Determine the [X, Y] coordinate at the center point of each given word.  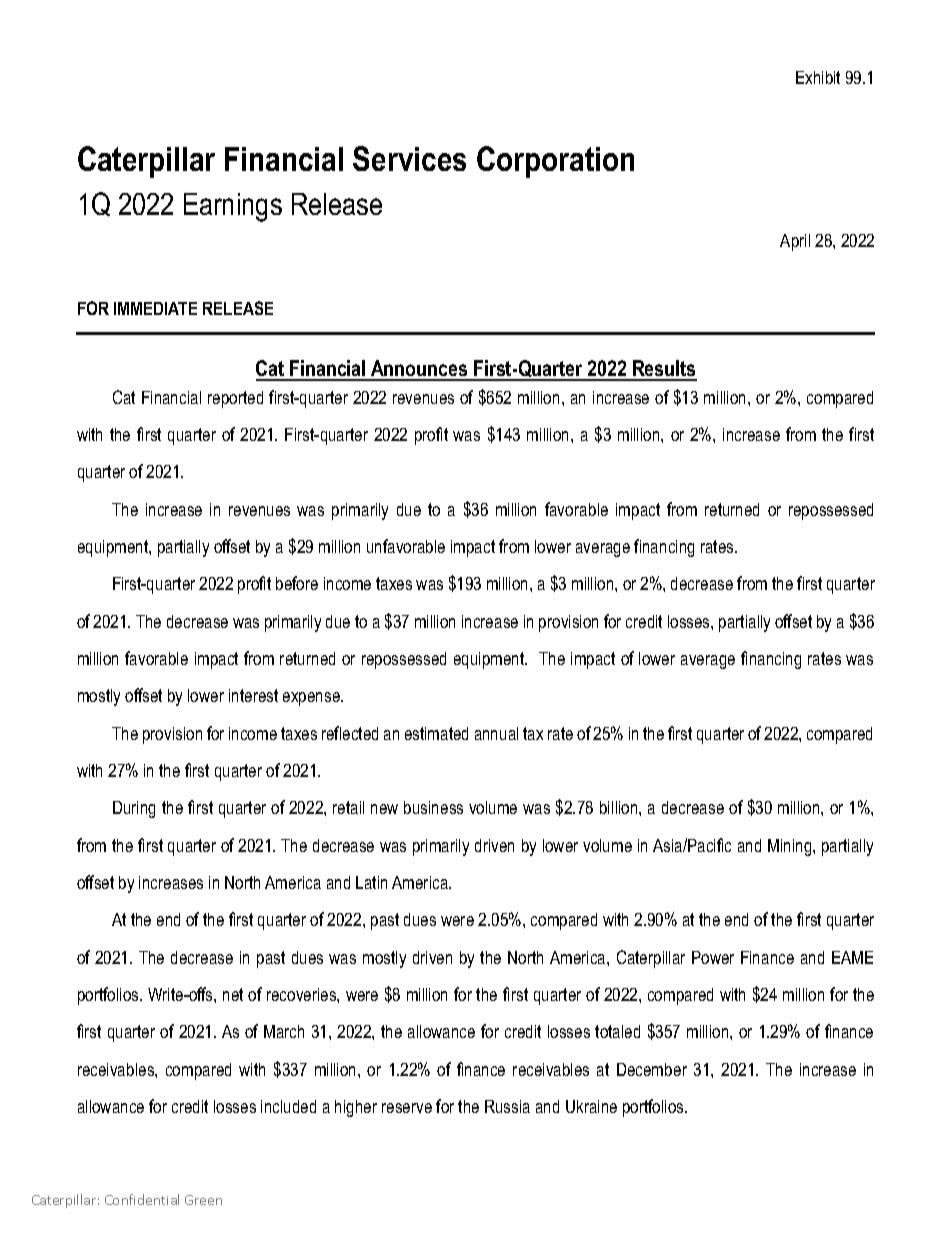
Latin [371, 882]
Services [409, 158]
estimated [436, 733]
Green [203, 1200]
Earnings [233, 207]
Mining [791, 847]
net [233, 994]
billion [620, 807]
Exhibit [818, 77]
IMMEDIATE [155, 308]
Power [713, 957]
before [297, 583]
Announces [419, 370]
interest [253, 695]
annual [496, 733]
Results [664, 370]
